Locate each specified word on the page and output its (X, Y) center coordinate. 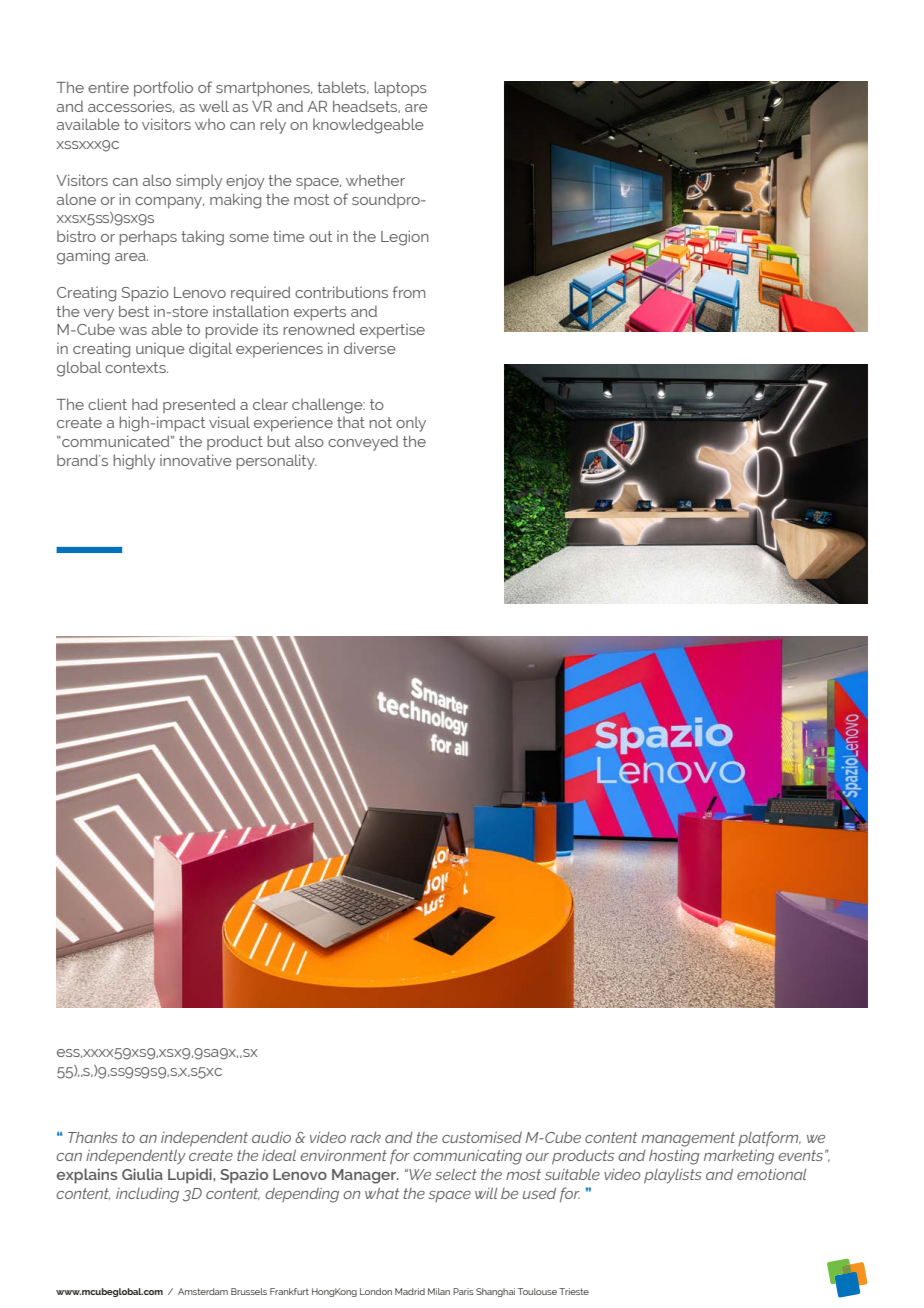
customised (482, 1137)
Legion (405, 238)
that (351, 422)
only (411, 424)
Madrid (410, 1291)
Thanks (93, 1137)
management (688, 1139)
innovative (196, 460)
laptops (401, 89)
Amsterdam (203, 1291)
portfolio (163, 89)
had (145, 404)
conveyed (363, 443)
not (381, 422)
